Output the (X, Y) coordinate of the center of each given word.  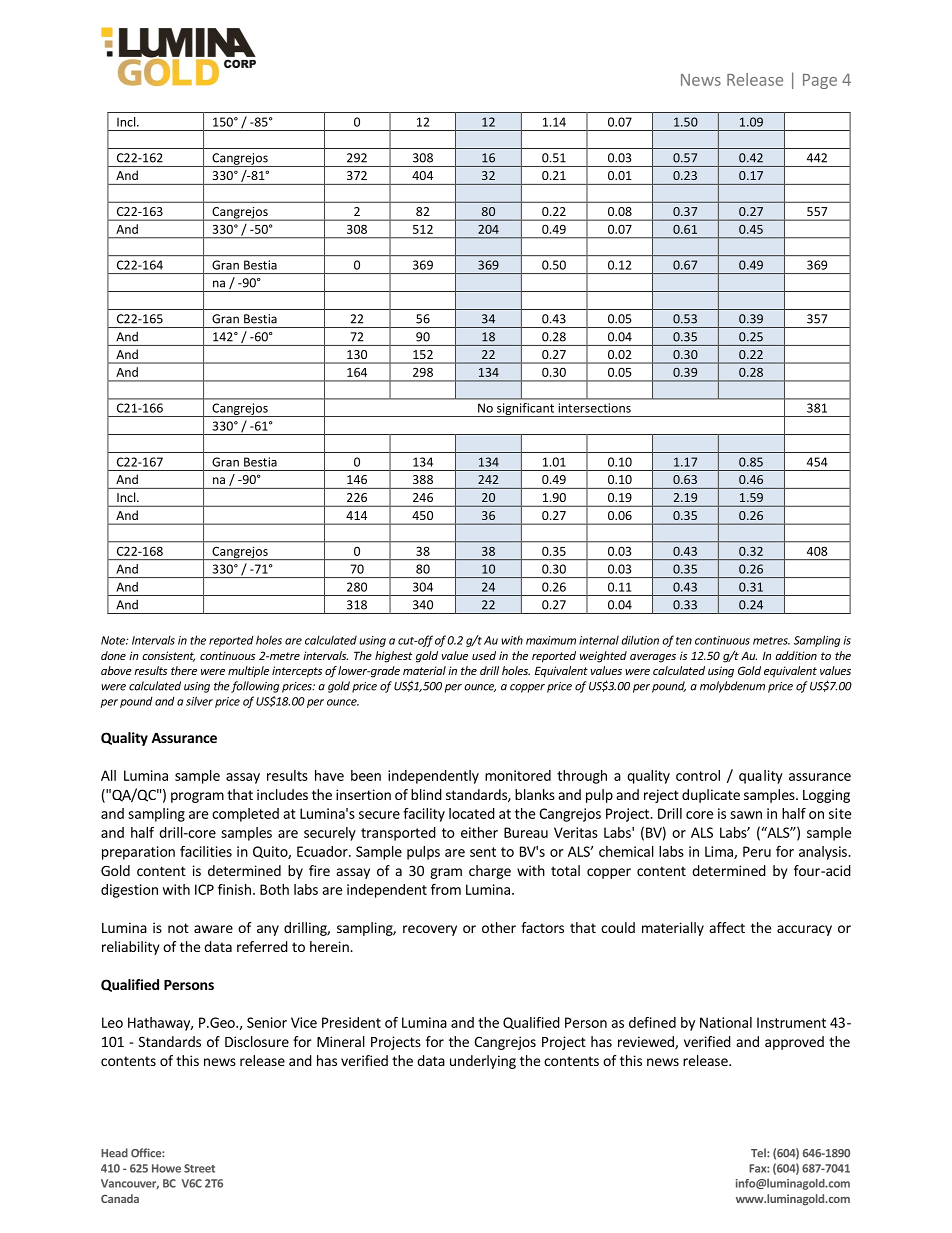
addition (796, 655)
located (472, 813)
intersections (595, 408)
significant (526, 410)
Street (199, 1168)
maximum (551, 640)
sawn (746, 815)
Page (820, 81)
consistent (168, 656)
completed (245, 815)
